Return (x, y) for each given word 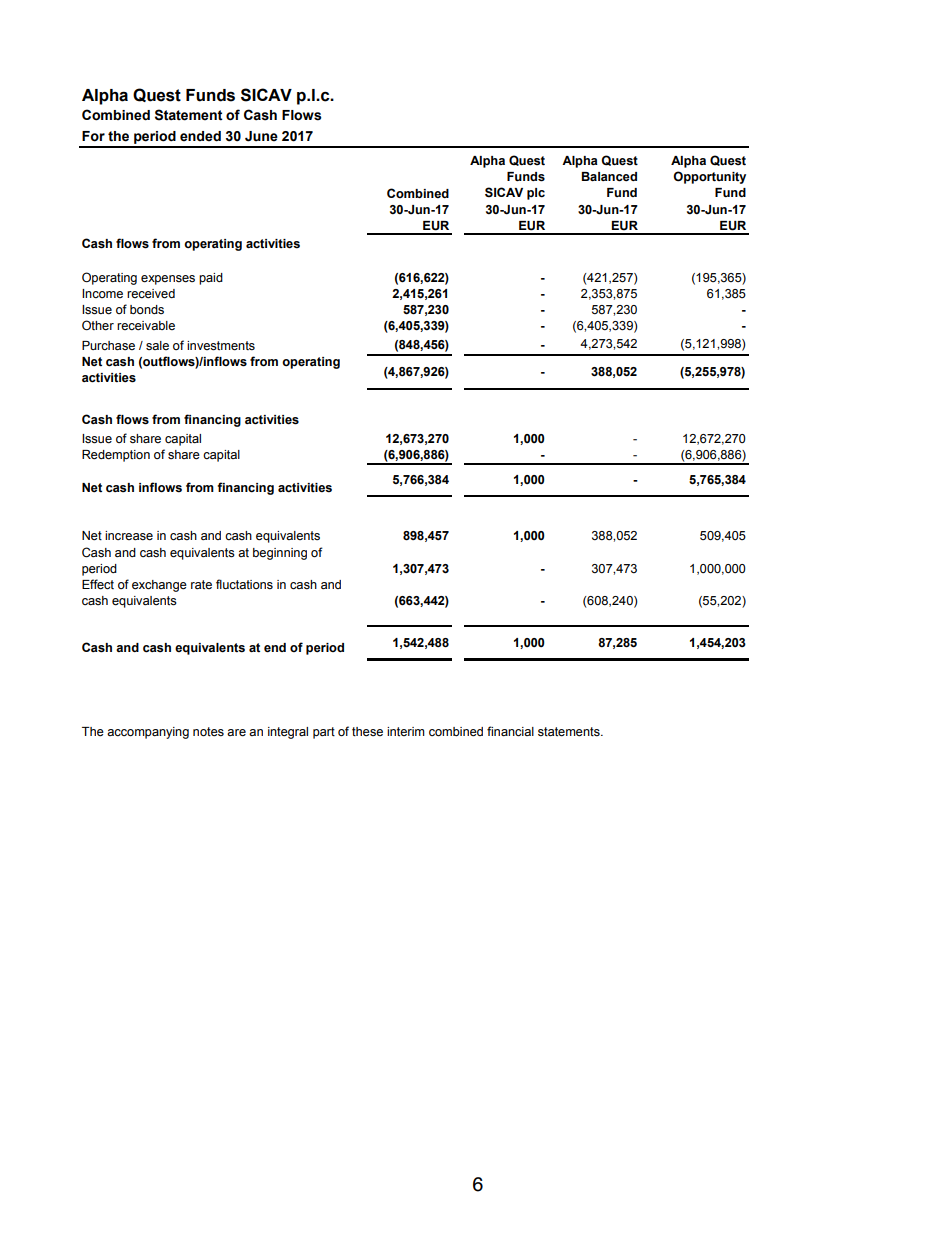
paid (211, 279)
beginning (280, 554)
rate (201, 584)
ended (200, 136)
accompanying (148, 733)
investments (221, 346)
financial (510, 731)
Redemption (116, 456)
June (261, 136)
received (151, 294)
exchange (159, 586)
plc (536, 194)
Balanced (609, 177)
